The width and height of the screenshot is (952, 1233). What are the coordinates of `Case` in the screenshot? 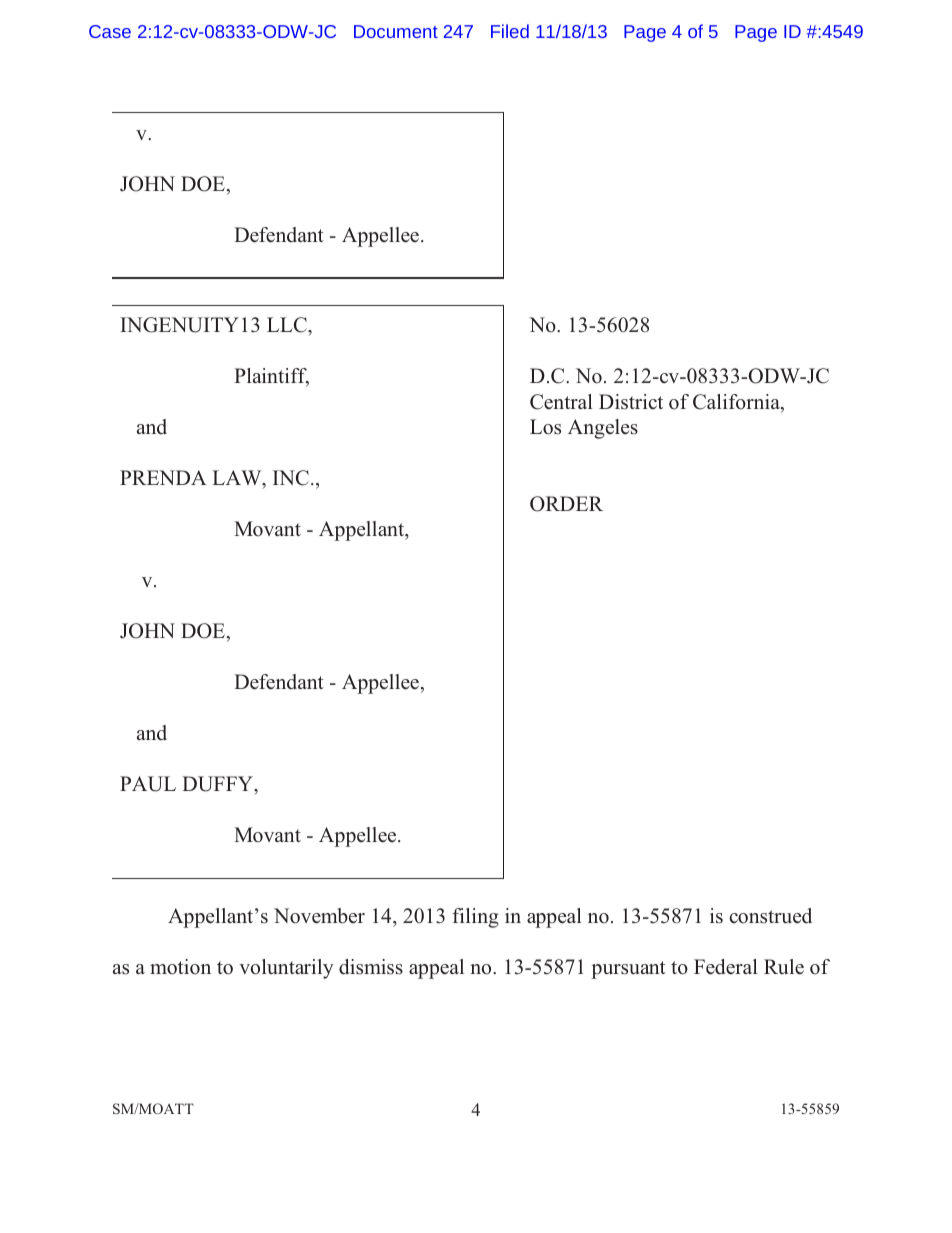 It's located at (110, 31).
